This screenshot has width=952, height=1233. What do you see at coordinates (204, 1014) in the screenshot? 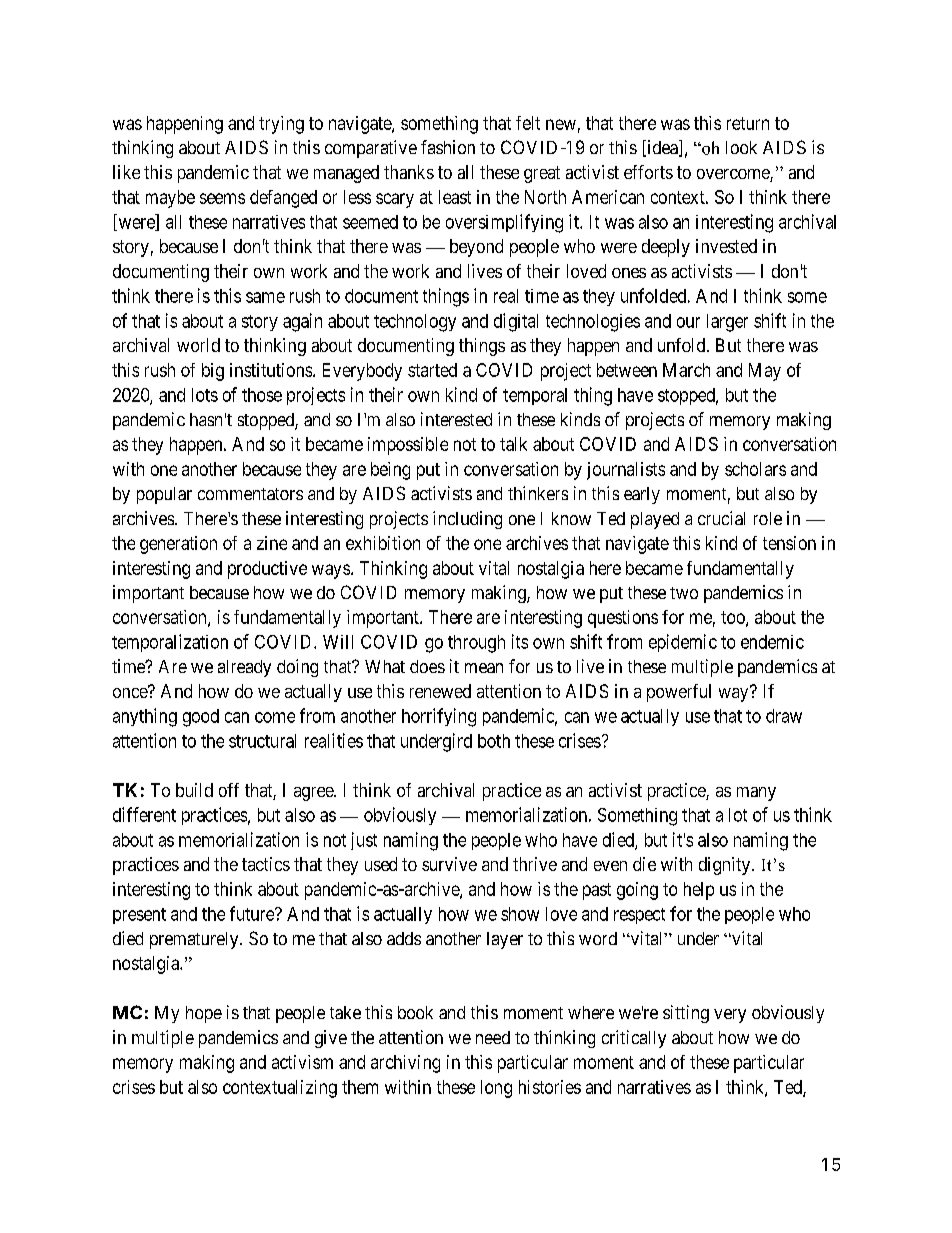
I see `hope` at bounding box center [204, 1014].
